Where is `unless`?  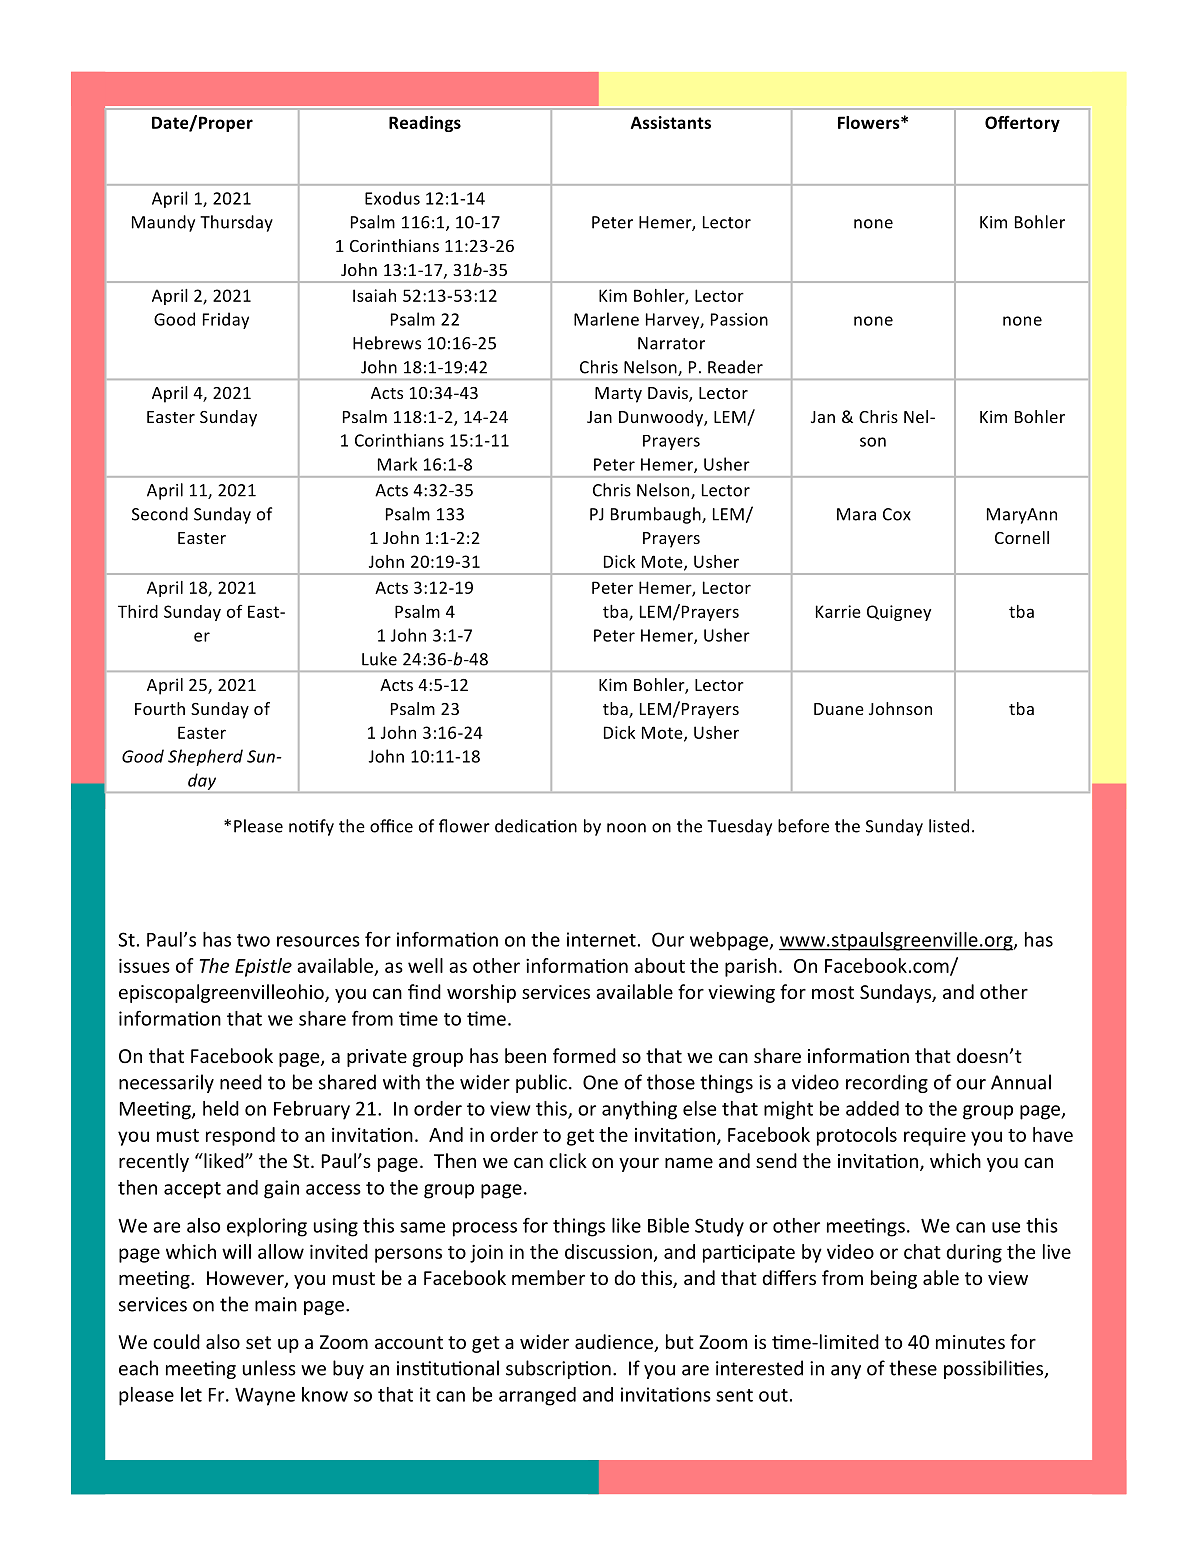 unless is located at coordinates (269, 1368).
